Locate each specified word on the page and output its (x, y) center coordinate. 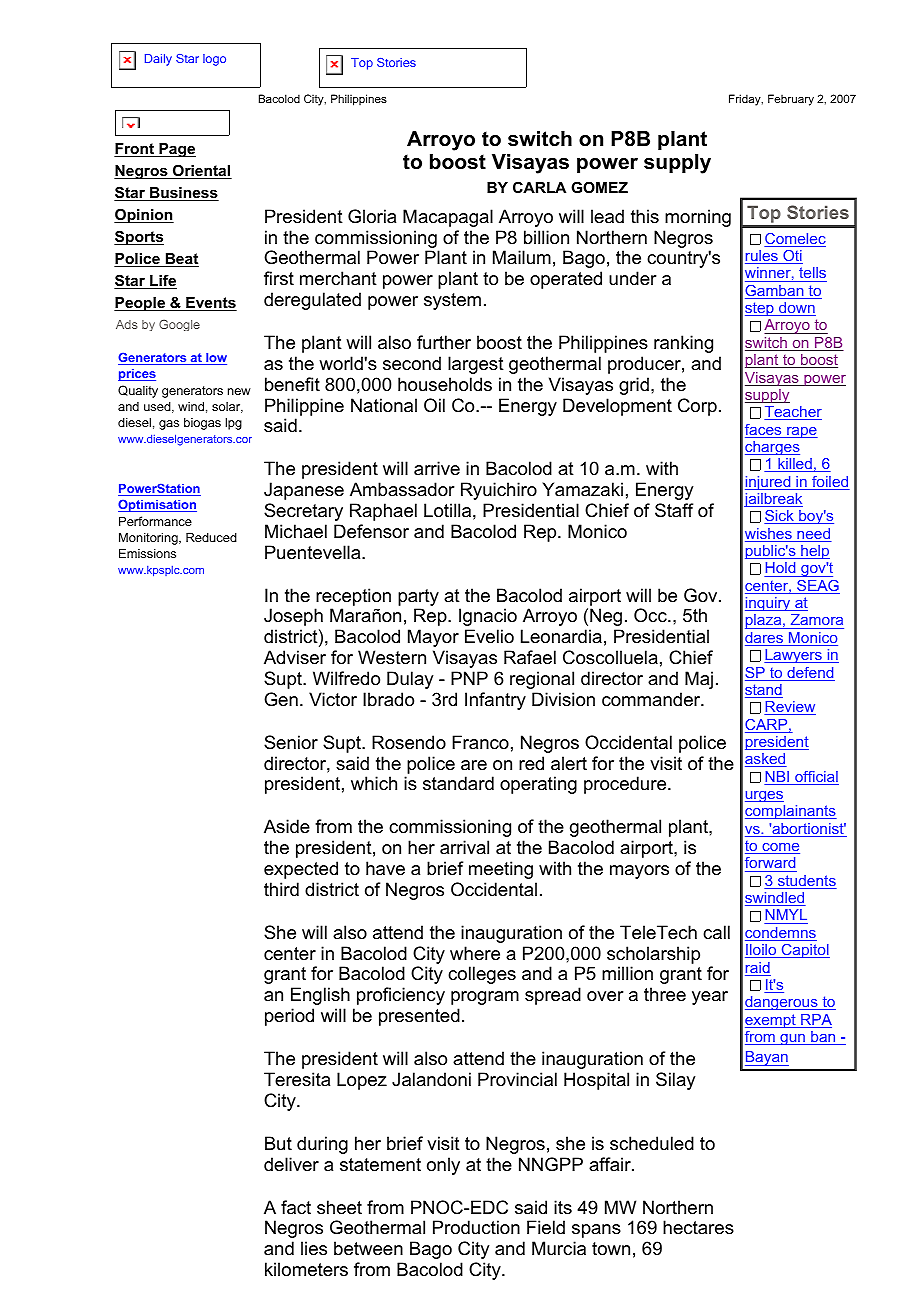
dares (765, 639)
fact (296, 1207)
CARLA (539, 187)
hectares (698, 1227)
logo (214, 60)
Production (476, 1227)
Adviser (295, 657)
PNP (469, 678)
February (791, 100)
